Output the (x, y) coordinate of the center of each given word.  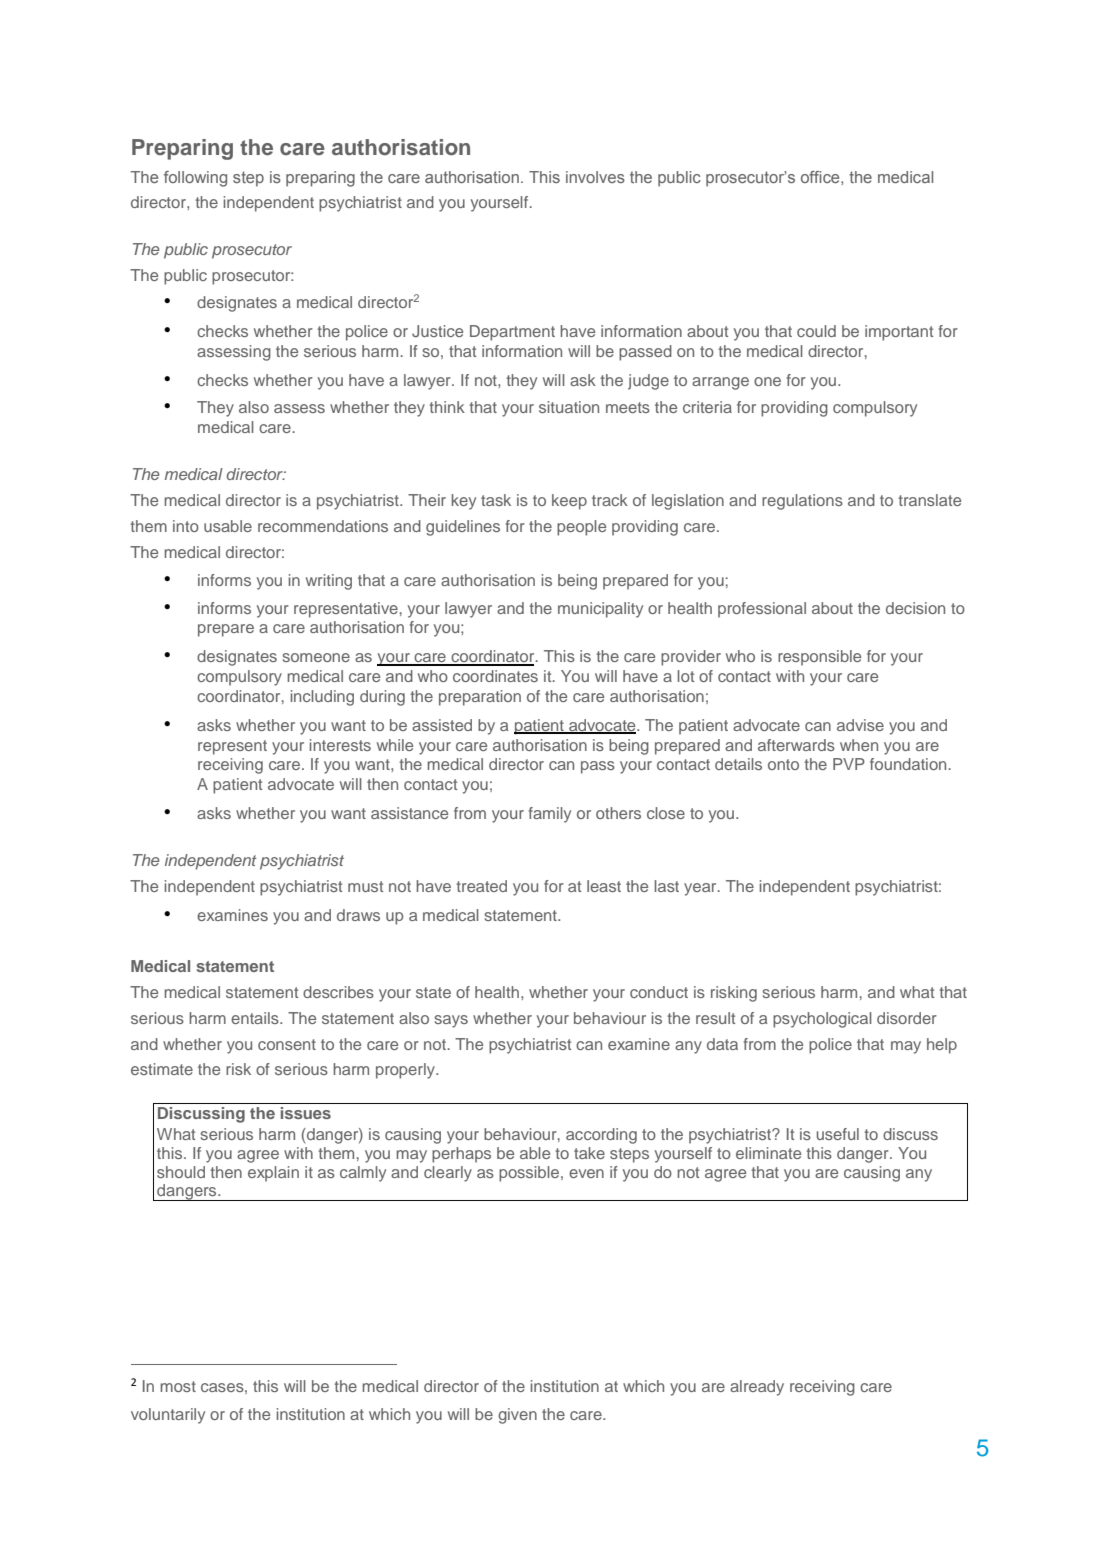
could (816, 331)
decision (915, 608)
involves (595, 177)
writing (329, 582)
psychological (822, 1020)
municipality (600, 610)
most (178, 1386)
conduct (659, 992)
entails (256, 1018)
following (195, 179)
